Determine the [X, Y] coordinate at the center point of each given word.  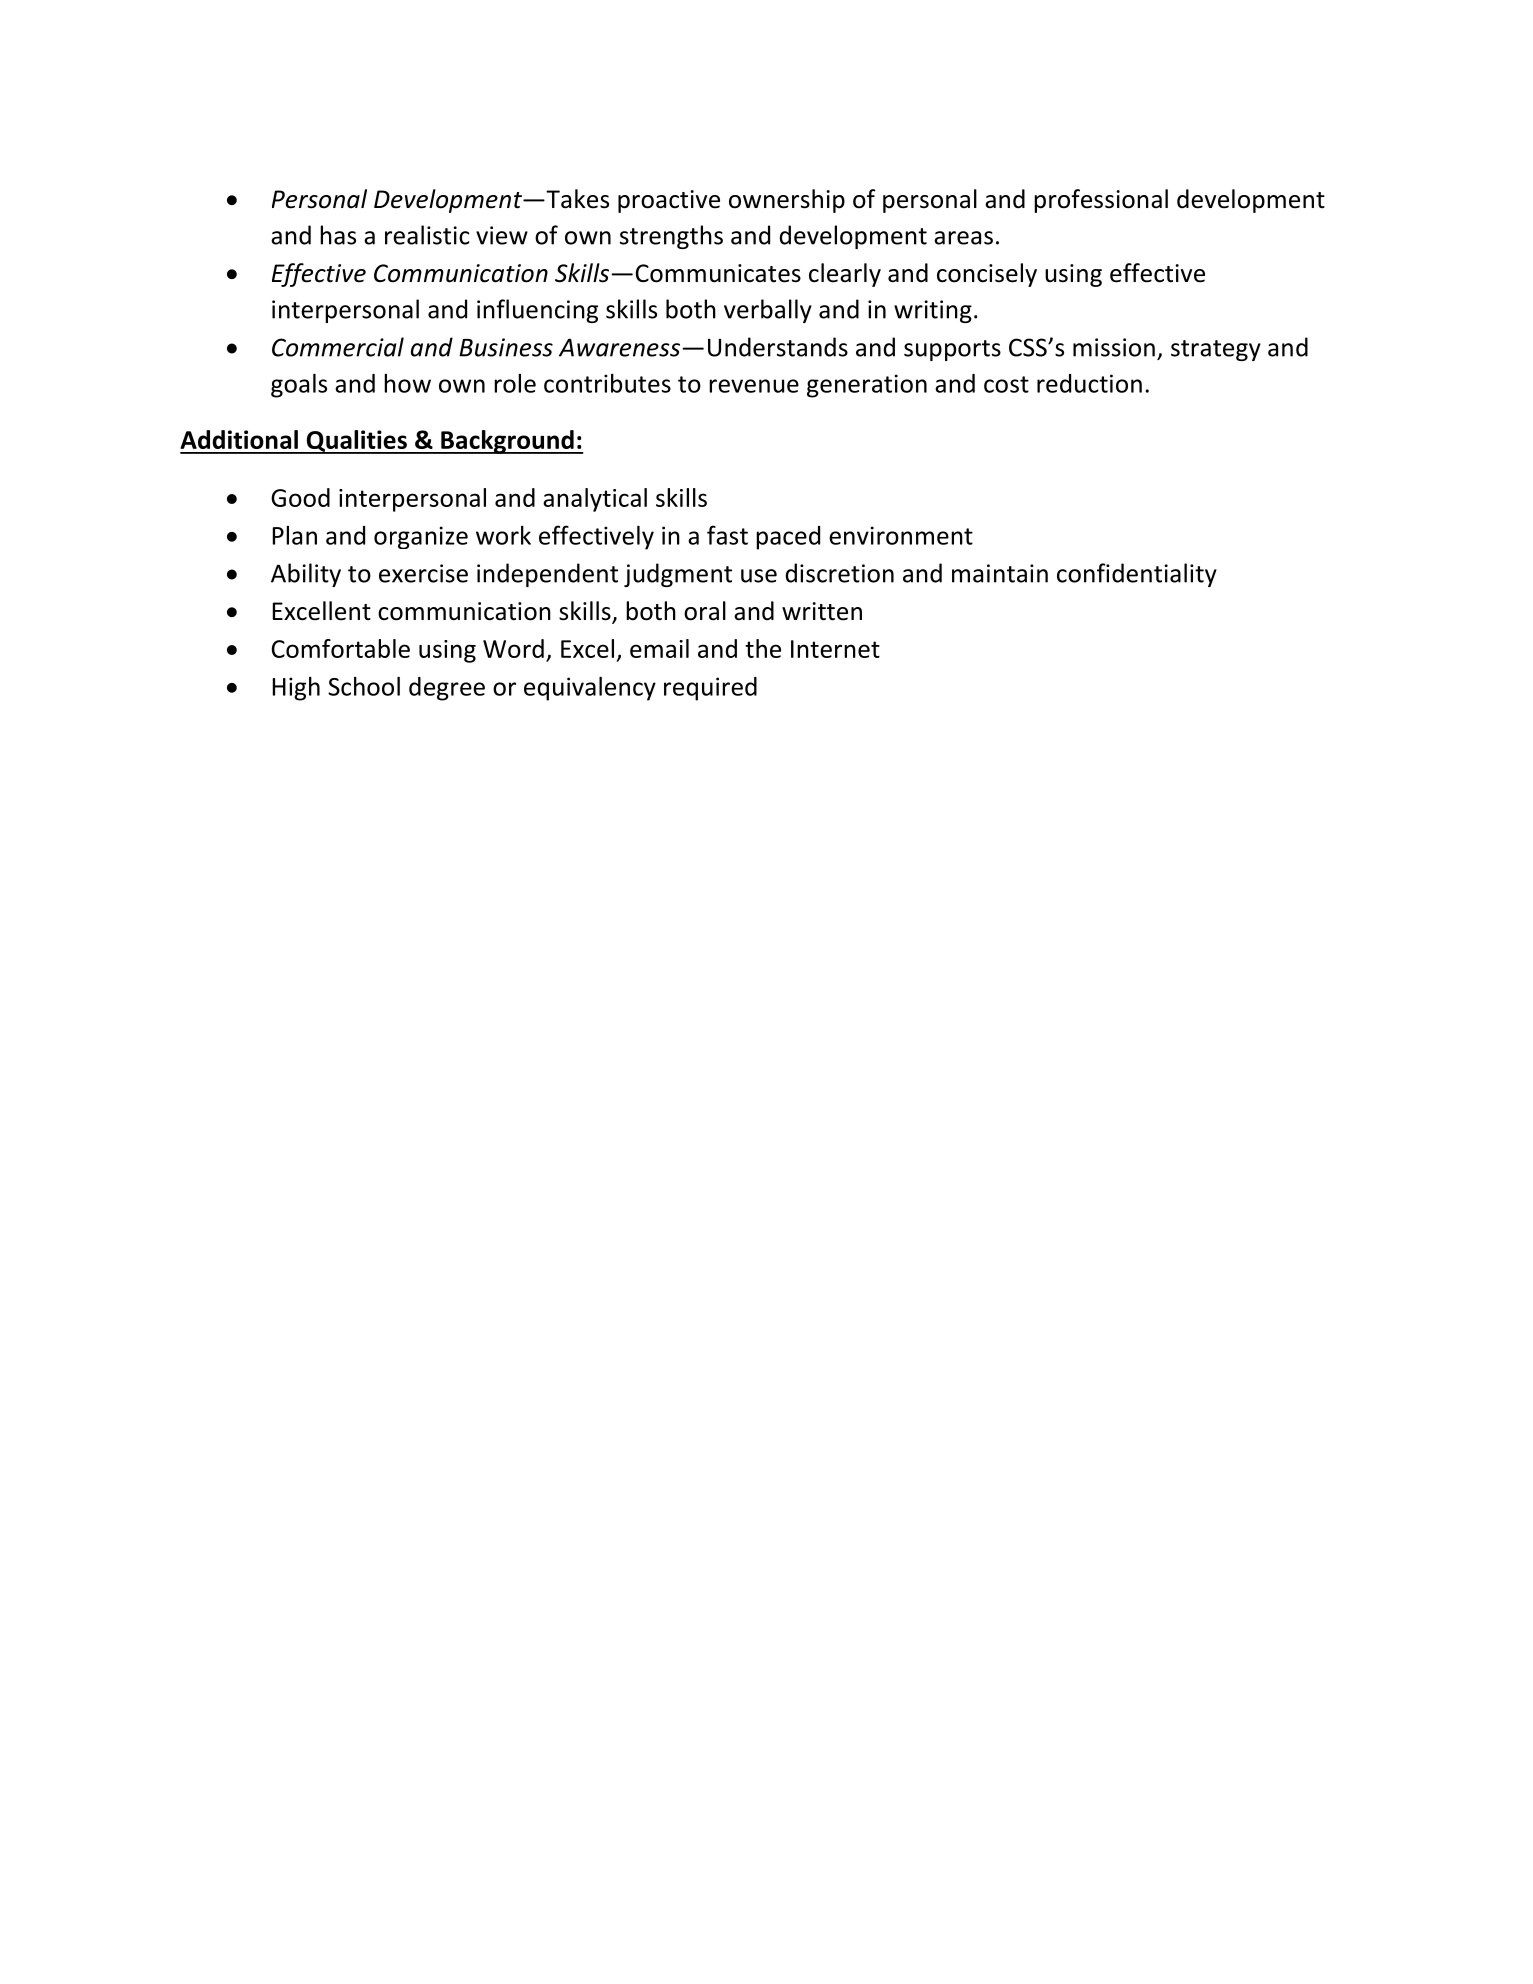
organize [421, 537]
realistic [427, 235]
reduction [1089, 383]
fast [727, 535]
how [407, 383]
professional [1101, 201]
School [364, 686]
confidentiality [1137, 575]
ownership [787, 201]
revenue [754, 386]
